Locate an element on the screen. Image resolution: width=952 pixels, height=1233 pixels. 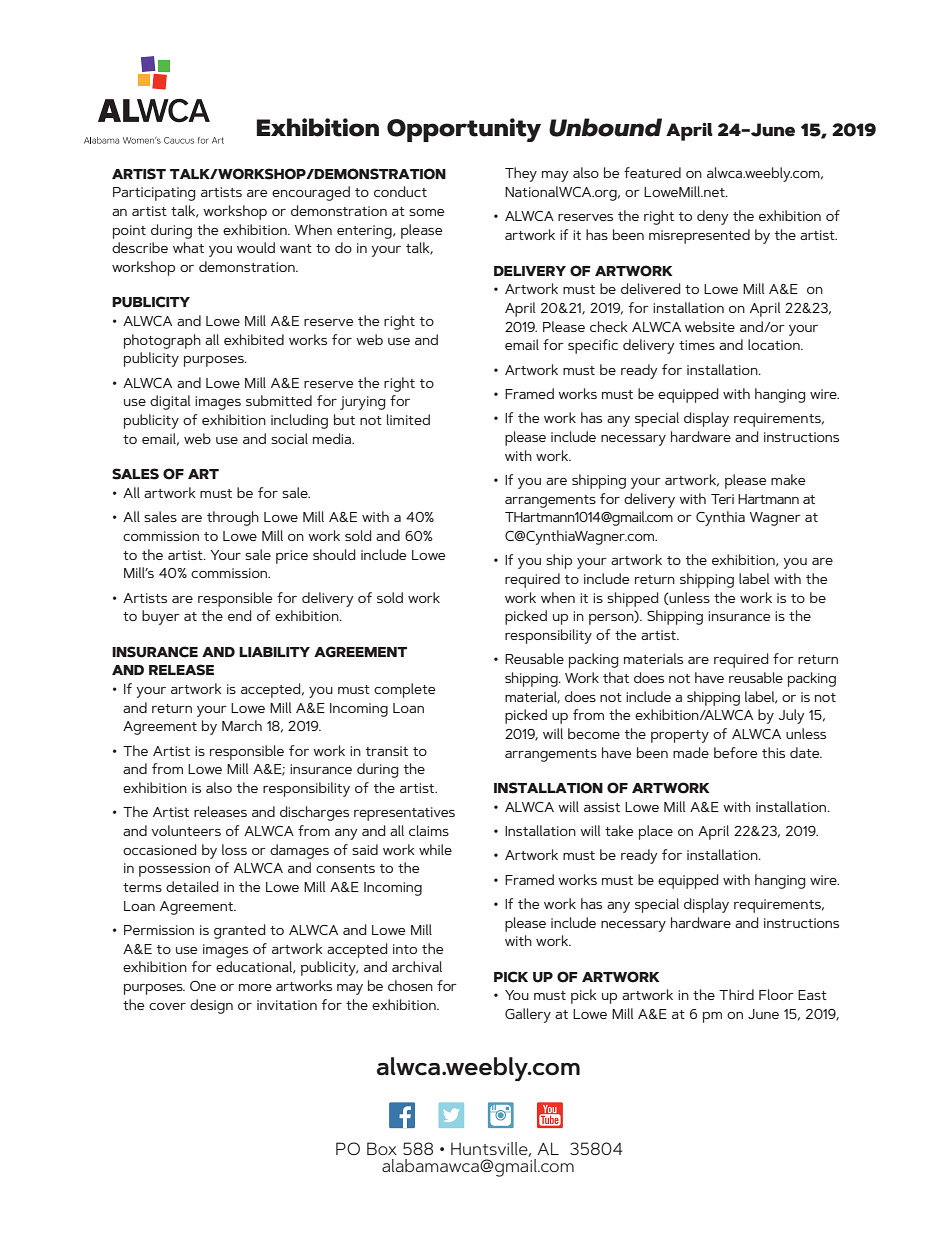
digital is located at coordinates (170, 402).
